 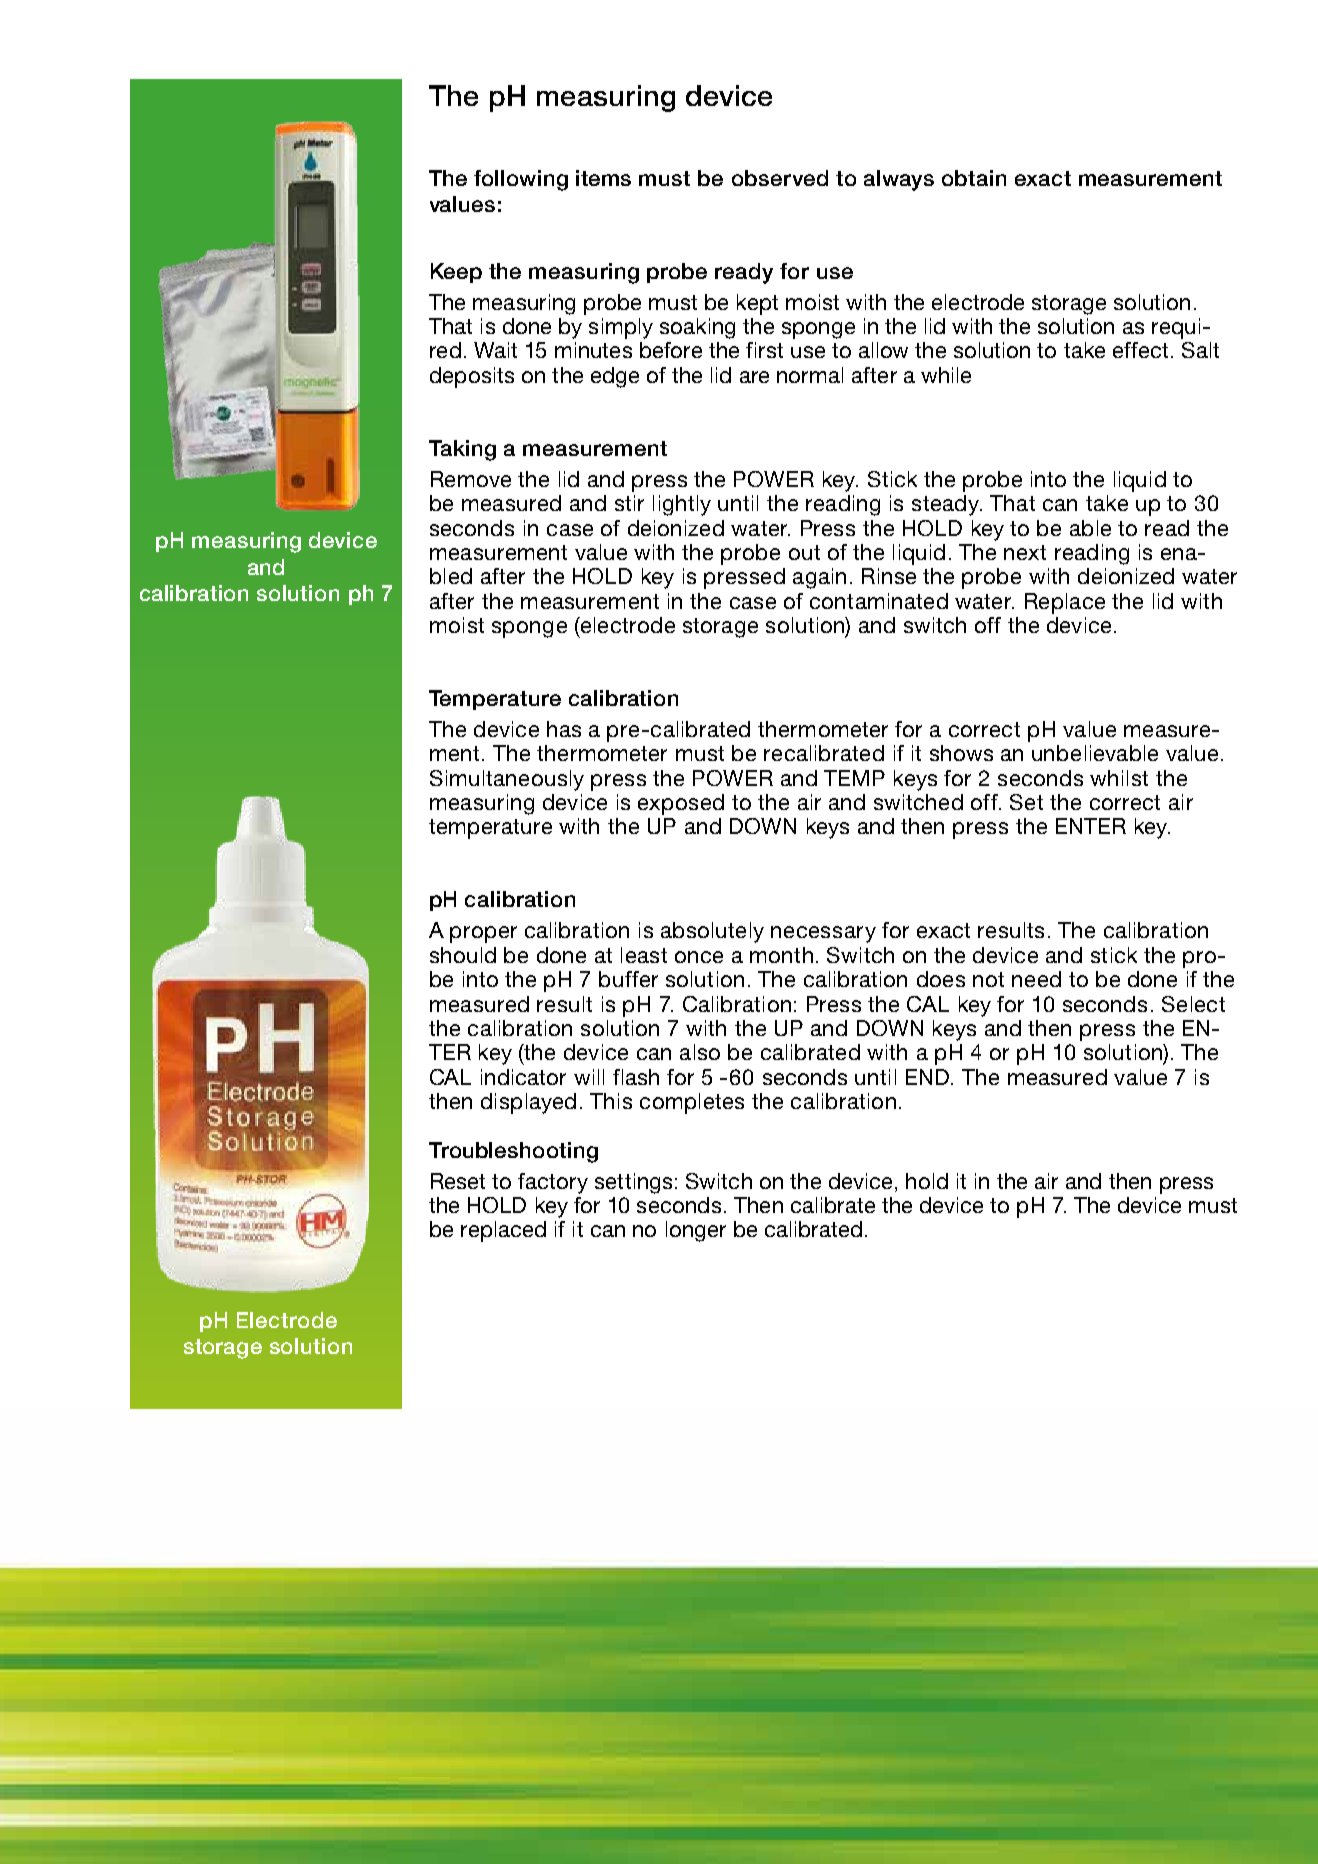 I want to click on normal, so click(x=810, y=375).
